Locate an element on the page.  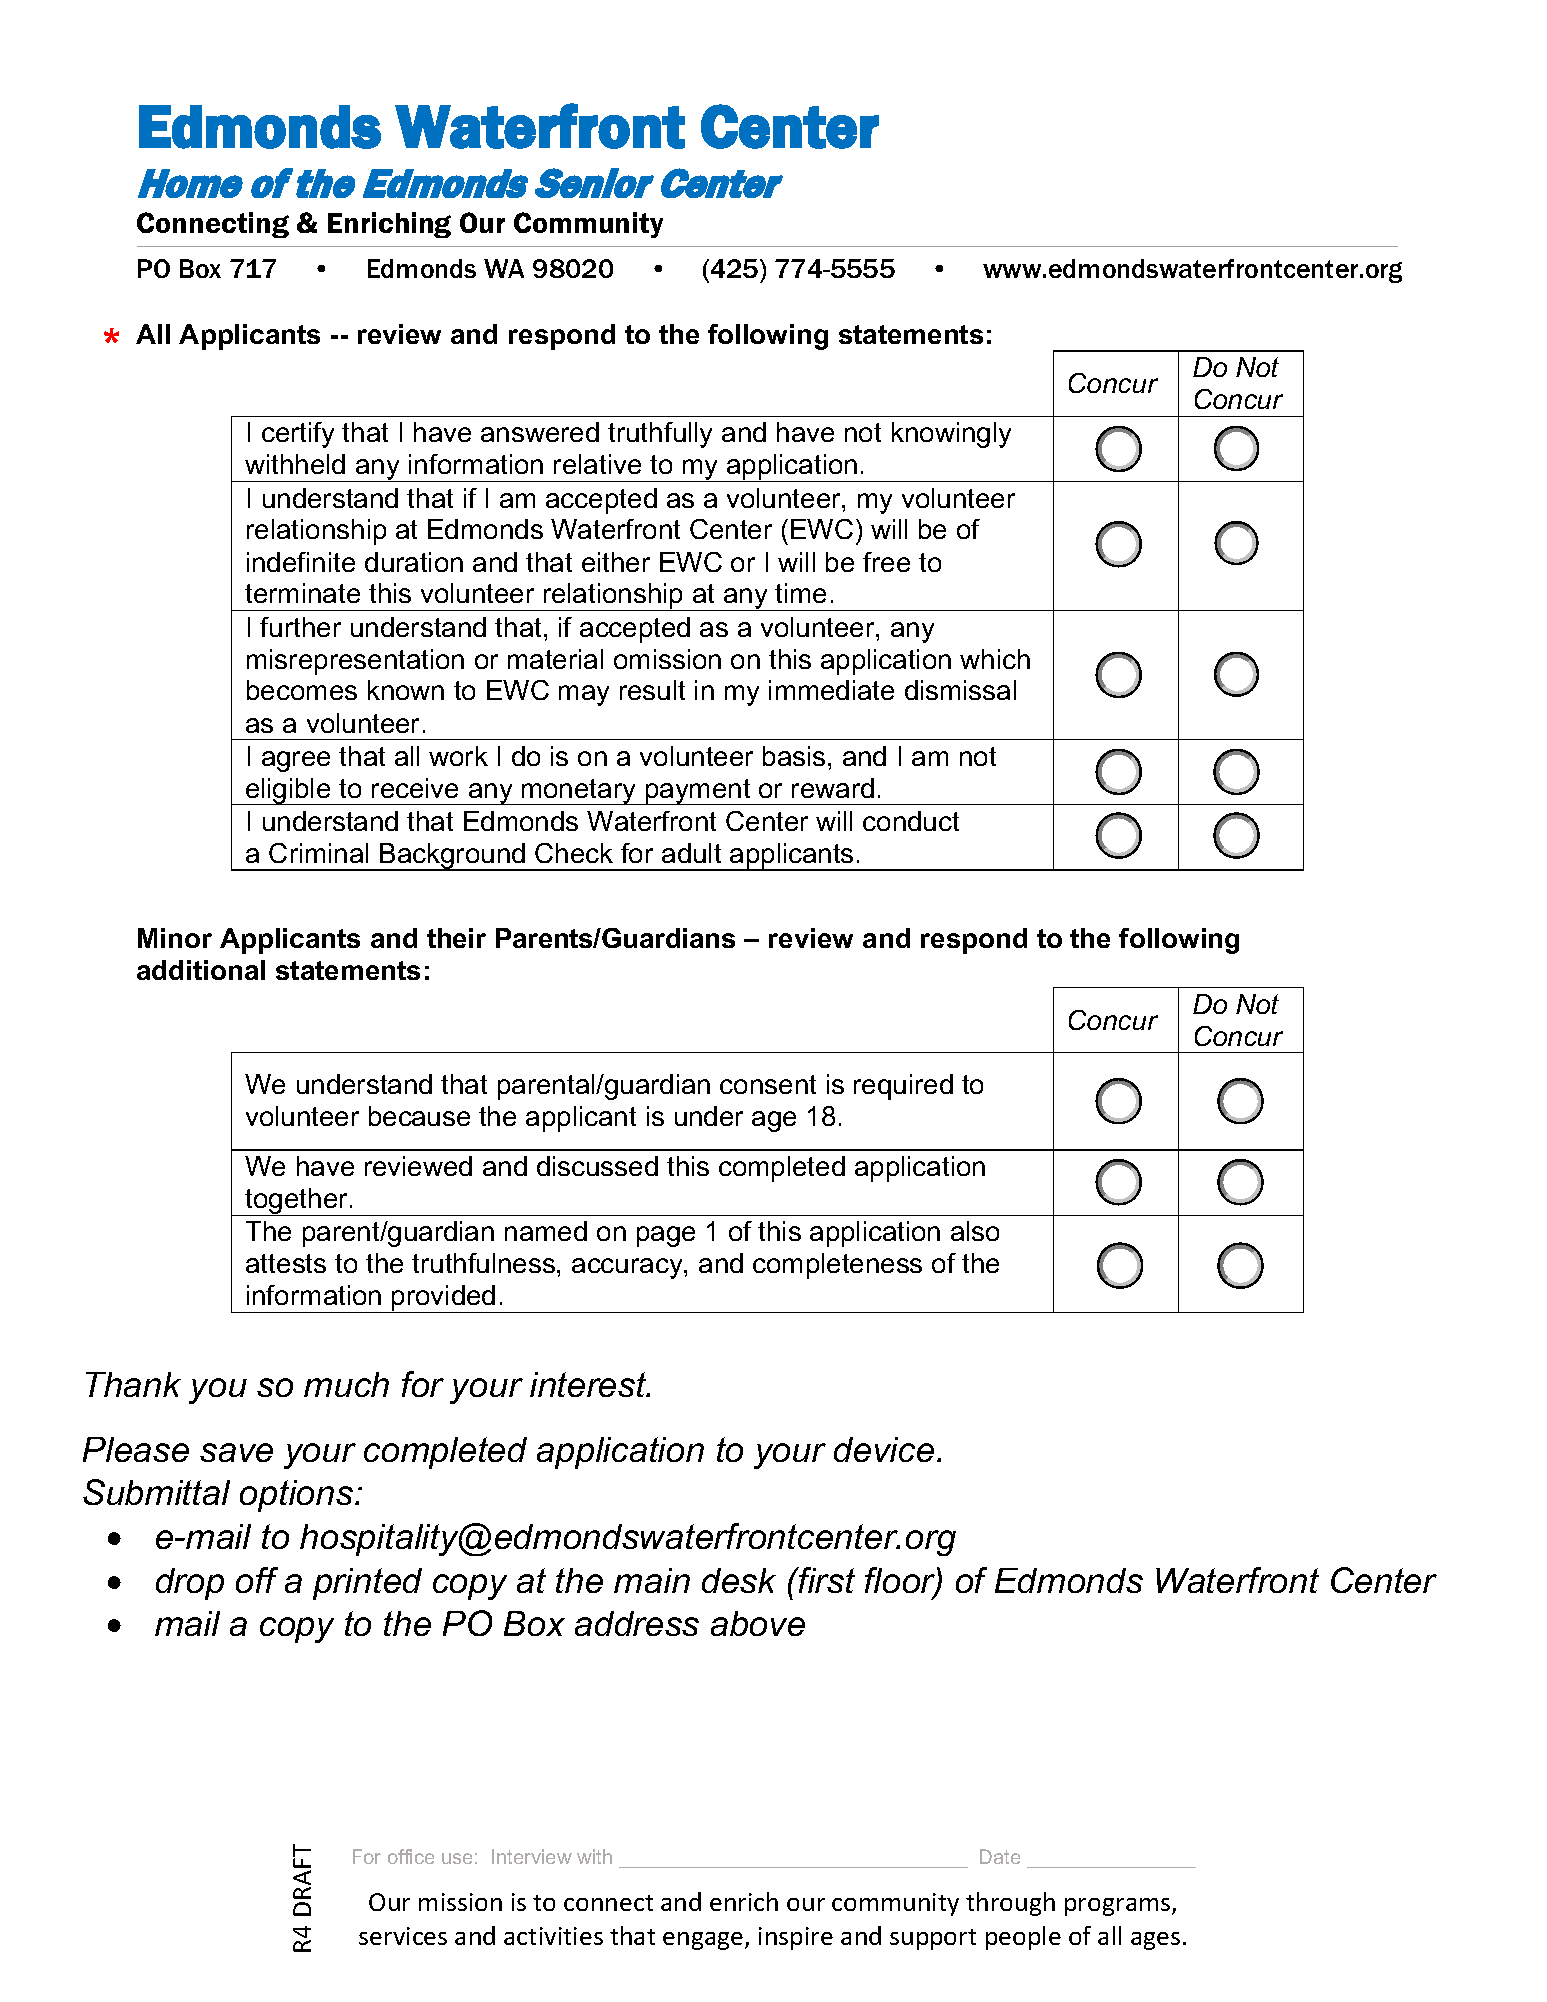
additional is located at coordinates (201, 970).
